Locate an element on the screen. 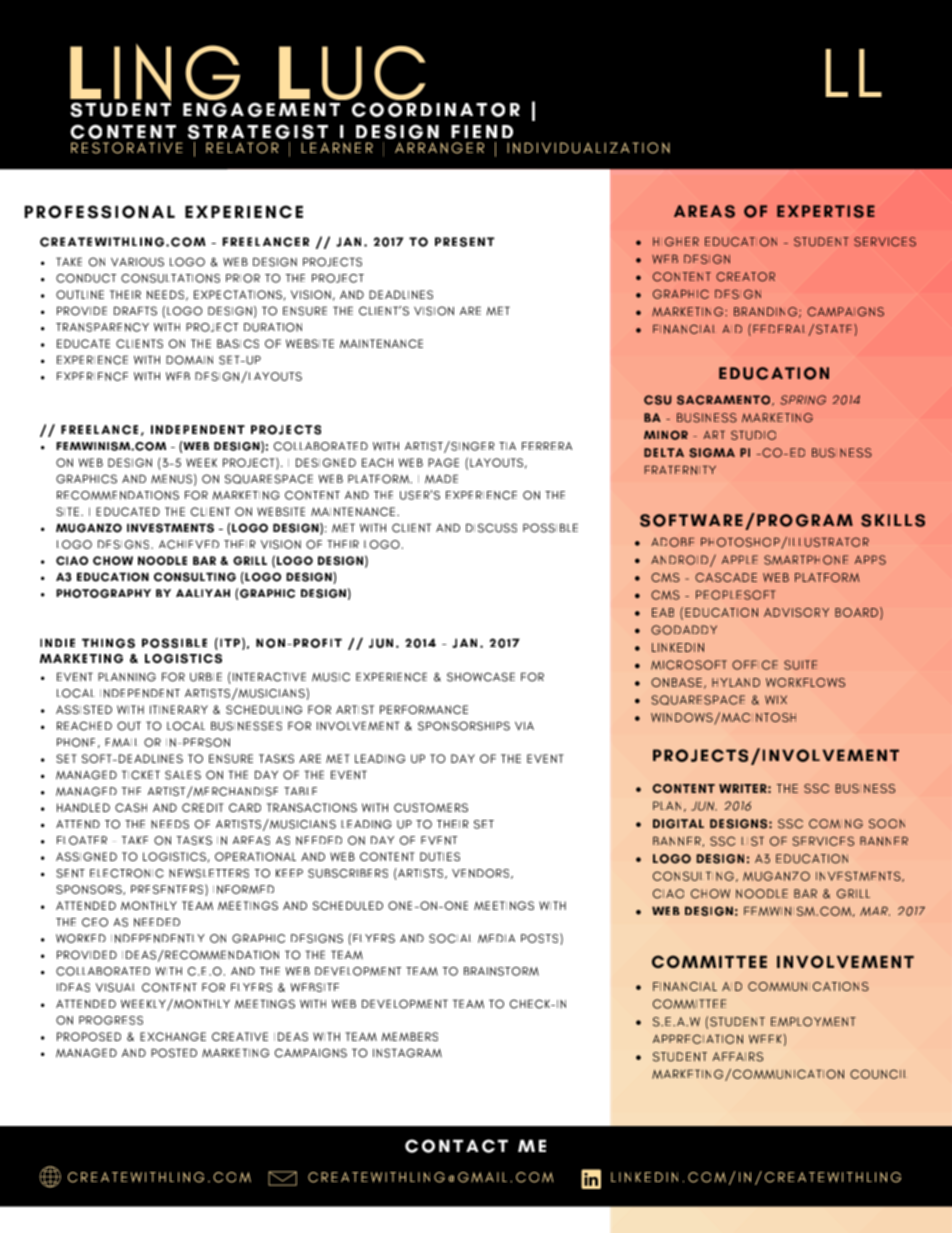  SUITE is located at coordinates (800, 665).
